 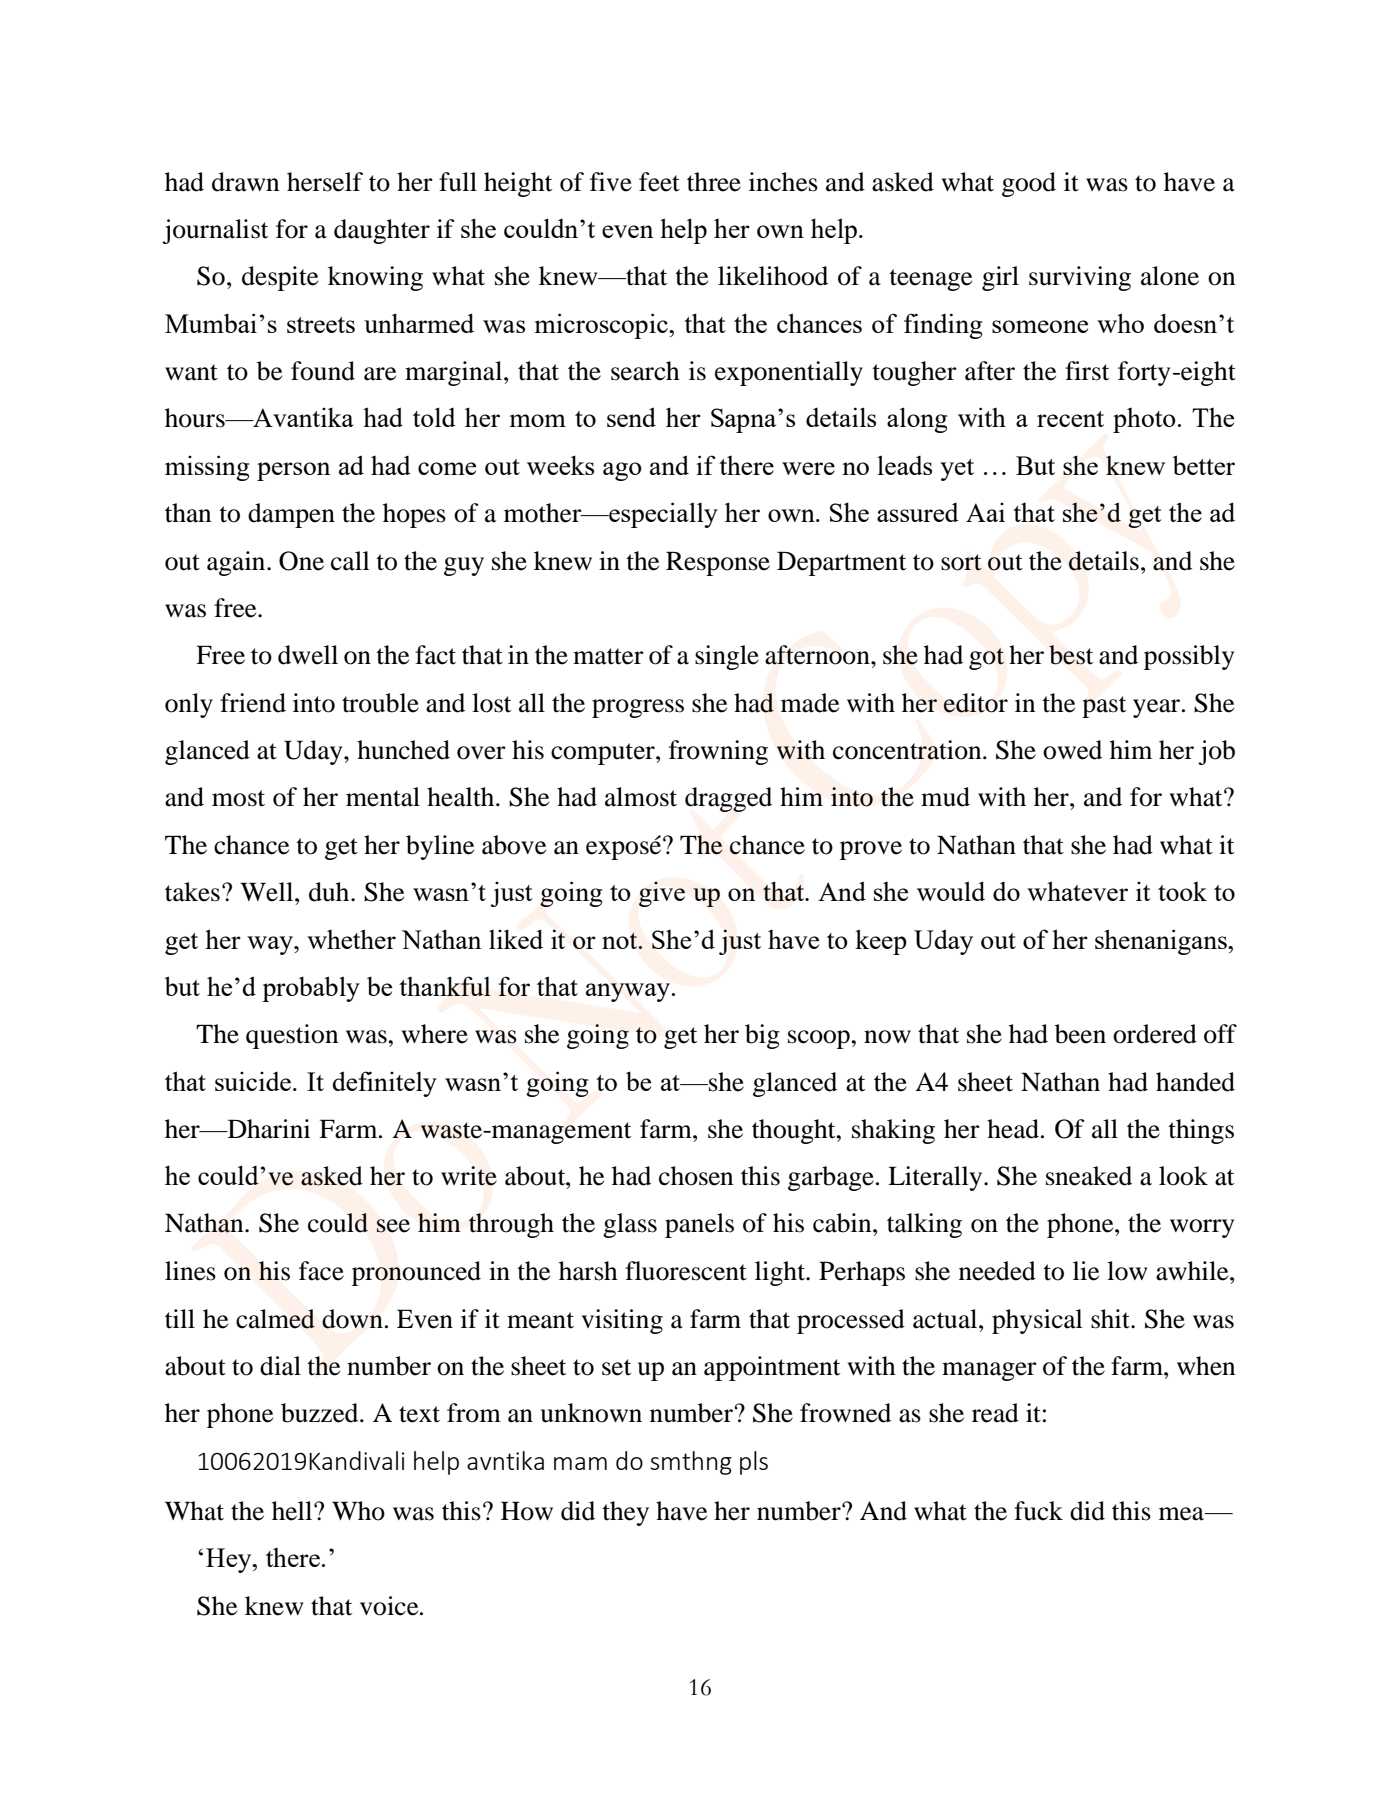 I want to click on duh, so click(x=330, y=892).
